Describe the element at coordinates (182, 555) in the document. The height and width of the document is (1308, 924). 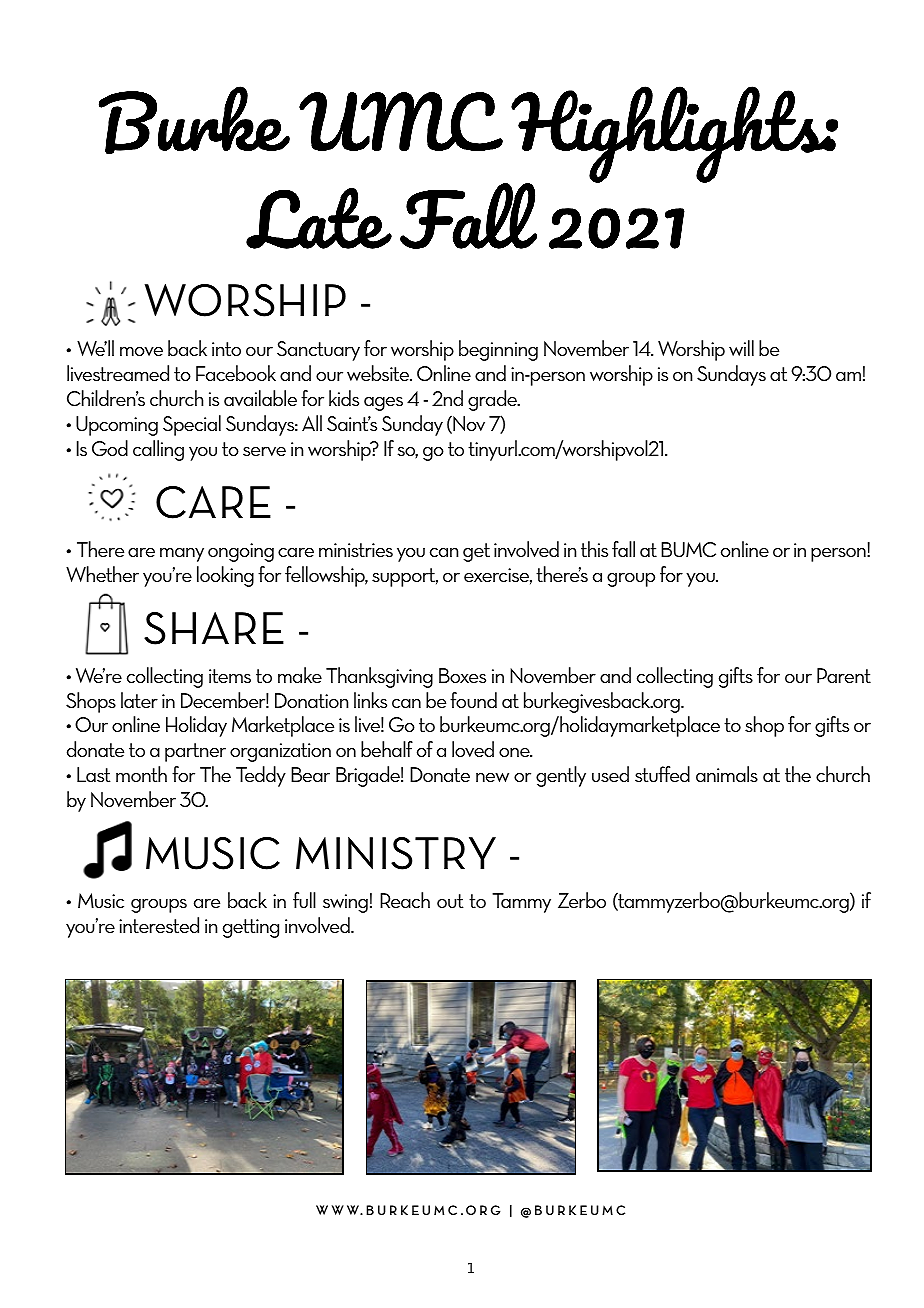
I see `many` at that location.
